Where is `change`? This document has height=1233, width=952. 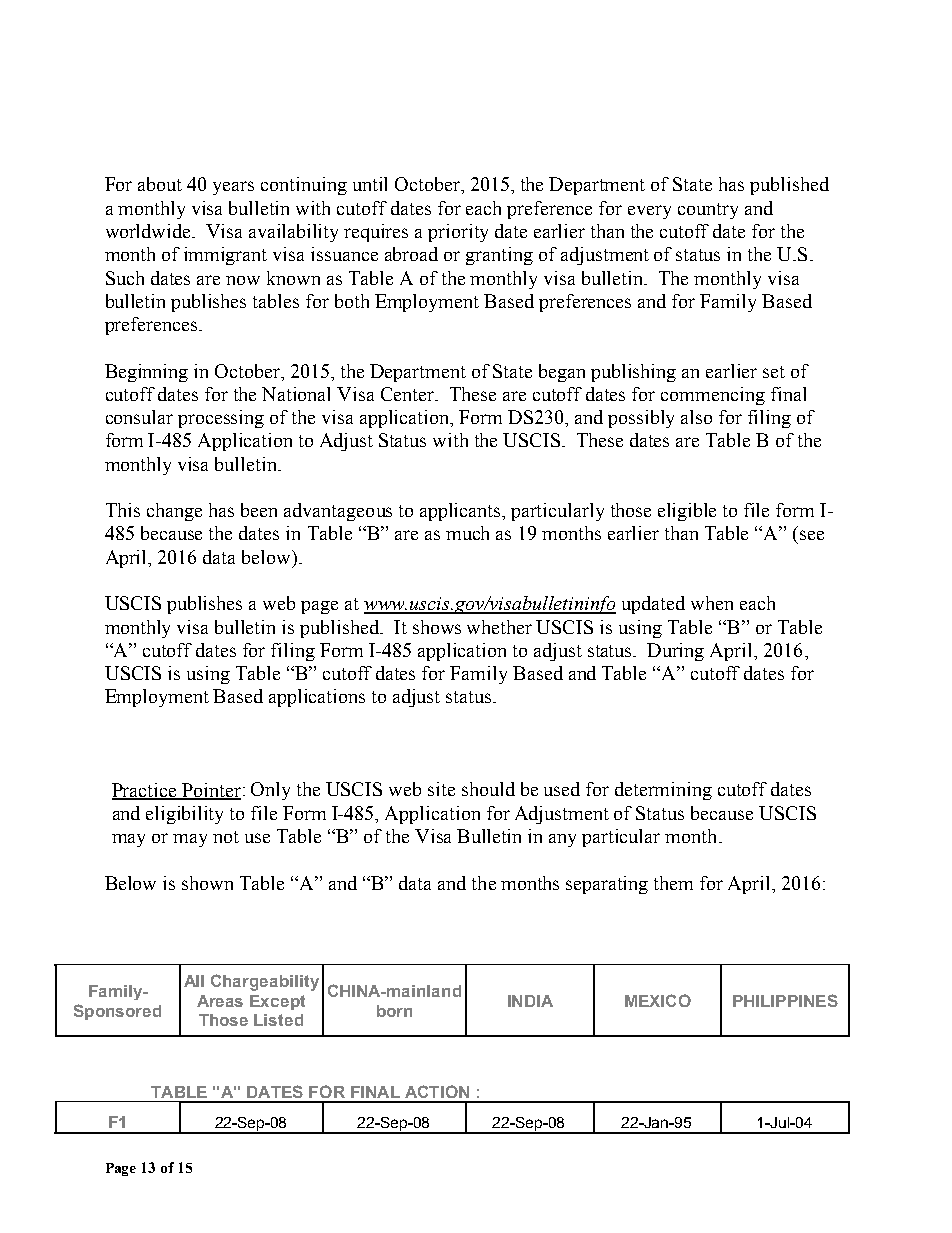
change is located at coordinates (174, 512).
